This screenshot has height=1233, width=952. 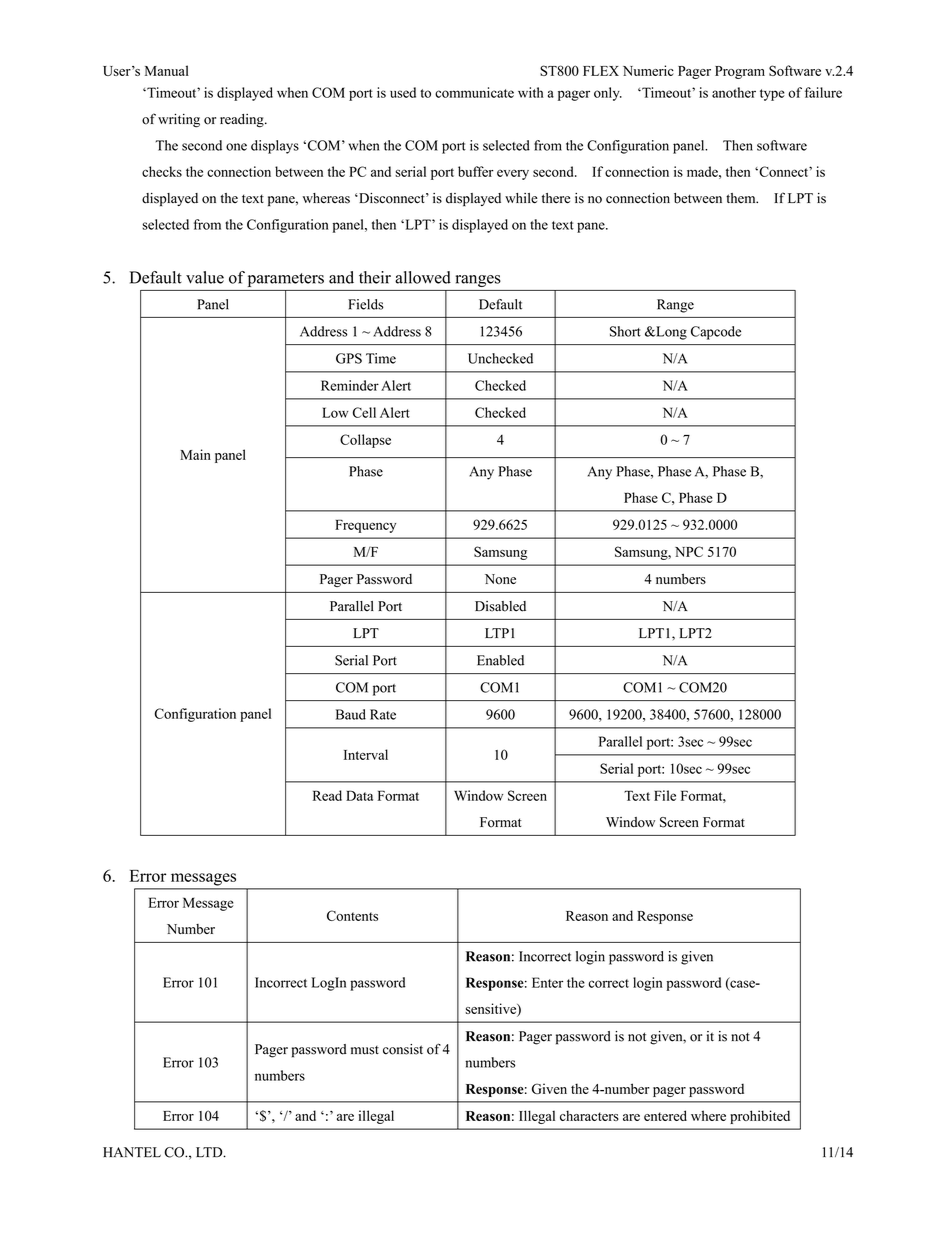 What do you see at coordinates (474, 92) in the screenshot?
I see `communicate` at bounding box center [474, 92].
